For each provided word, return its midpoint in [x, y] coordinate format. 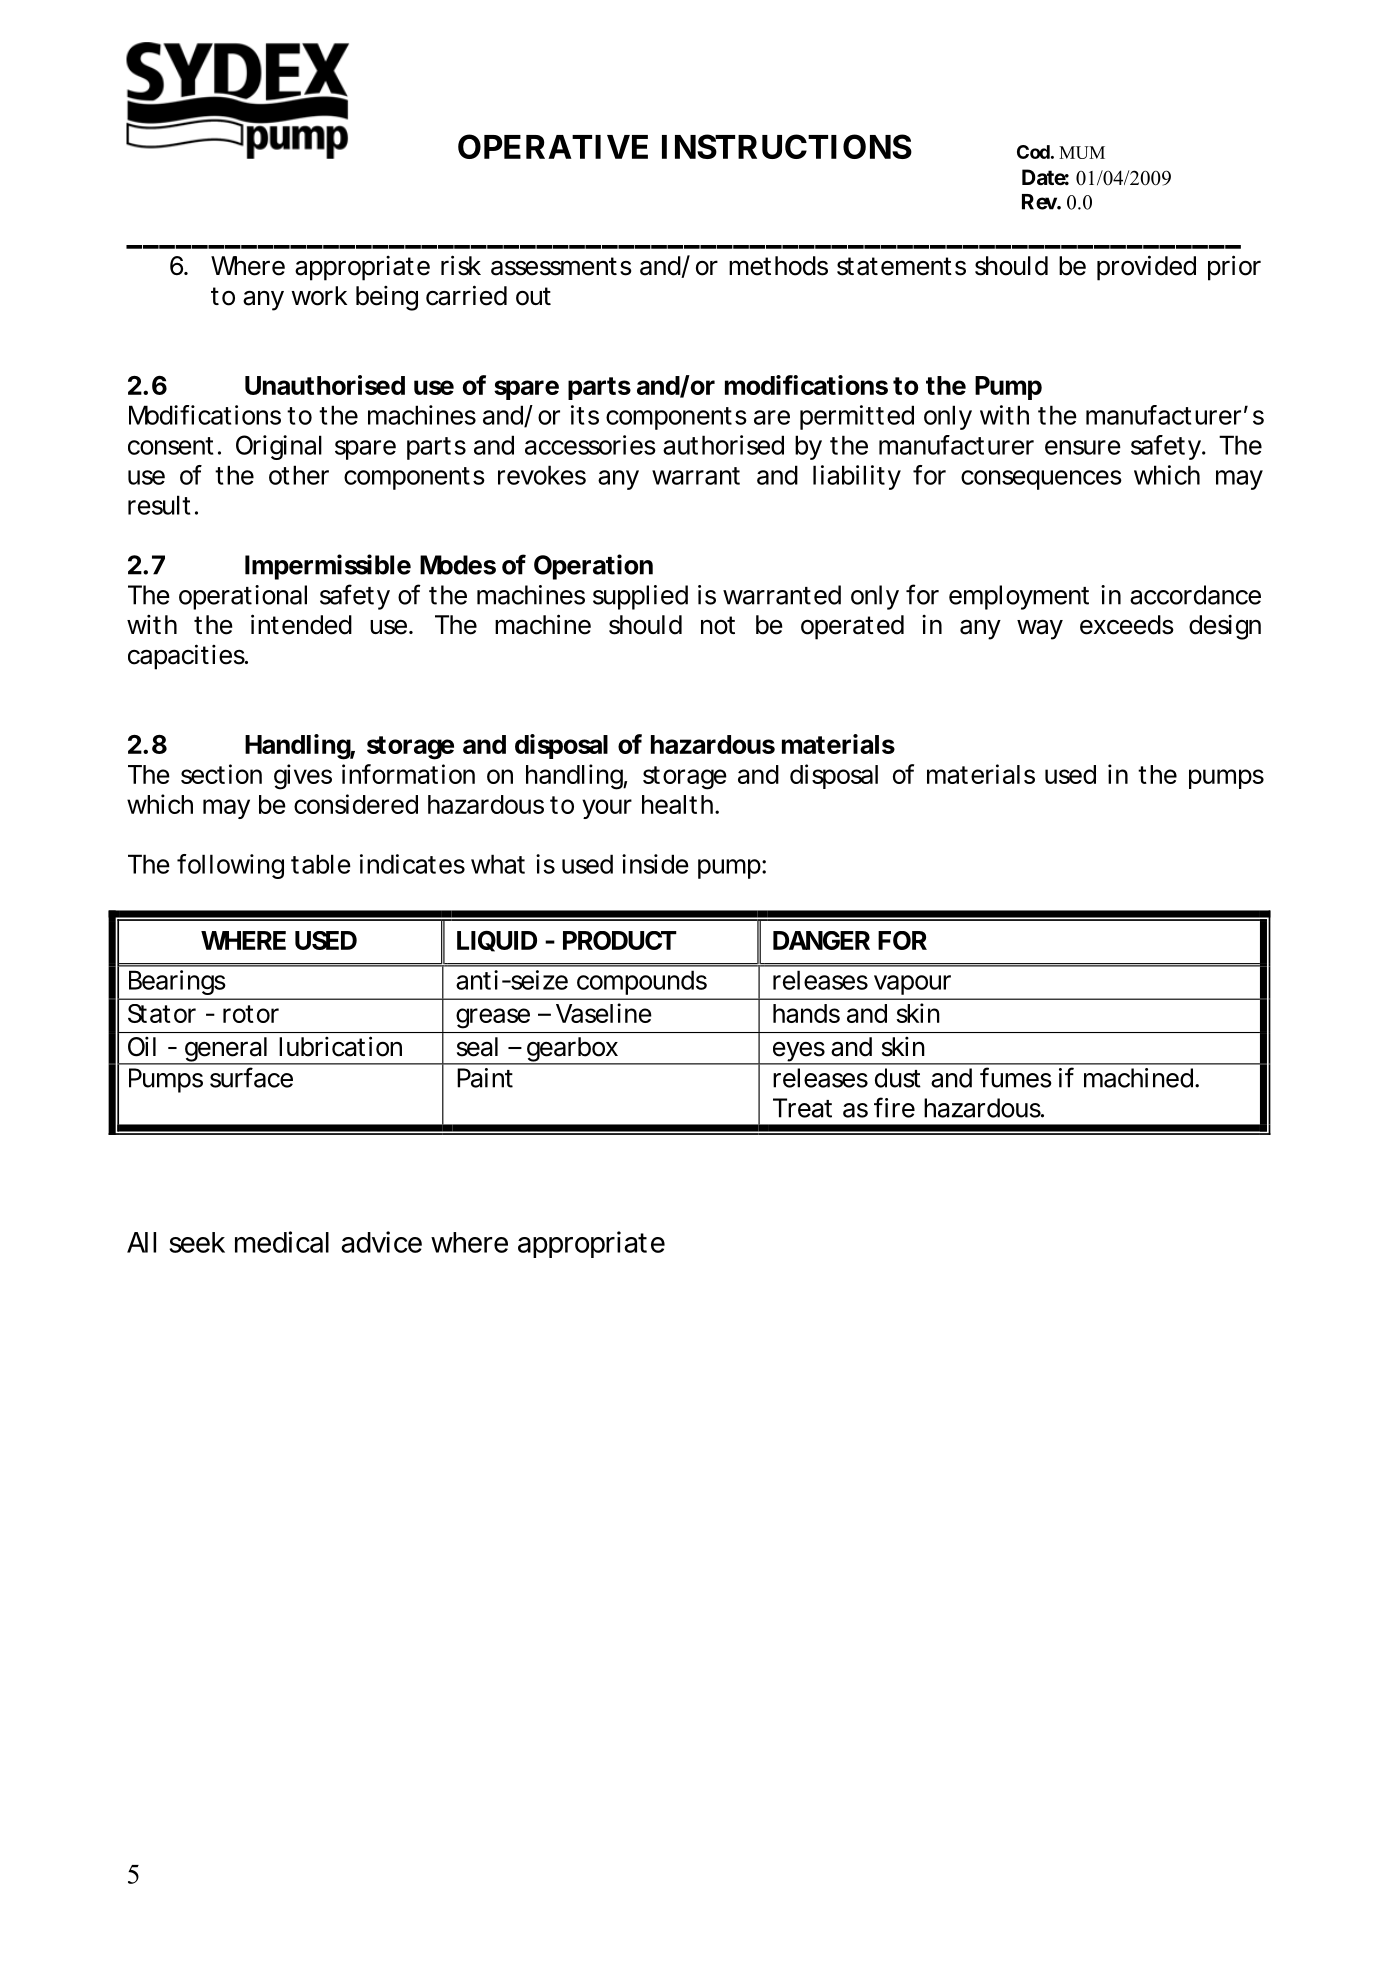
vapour [912, 985]
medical [282, 1242]
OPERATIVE [553, 146]
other [299, 475]
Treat [802, 1108]
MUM [1082, 152]
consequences [1041, 480]
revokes [542, 475]
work [319, 296]
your [607, 809]
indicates [412, 864]
